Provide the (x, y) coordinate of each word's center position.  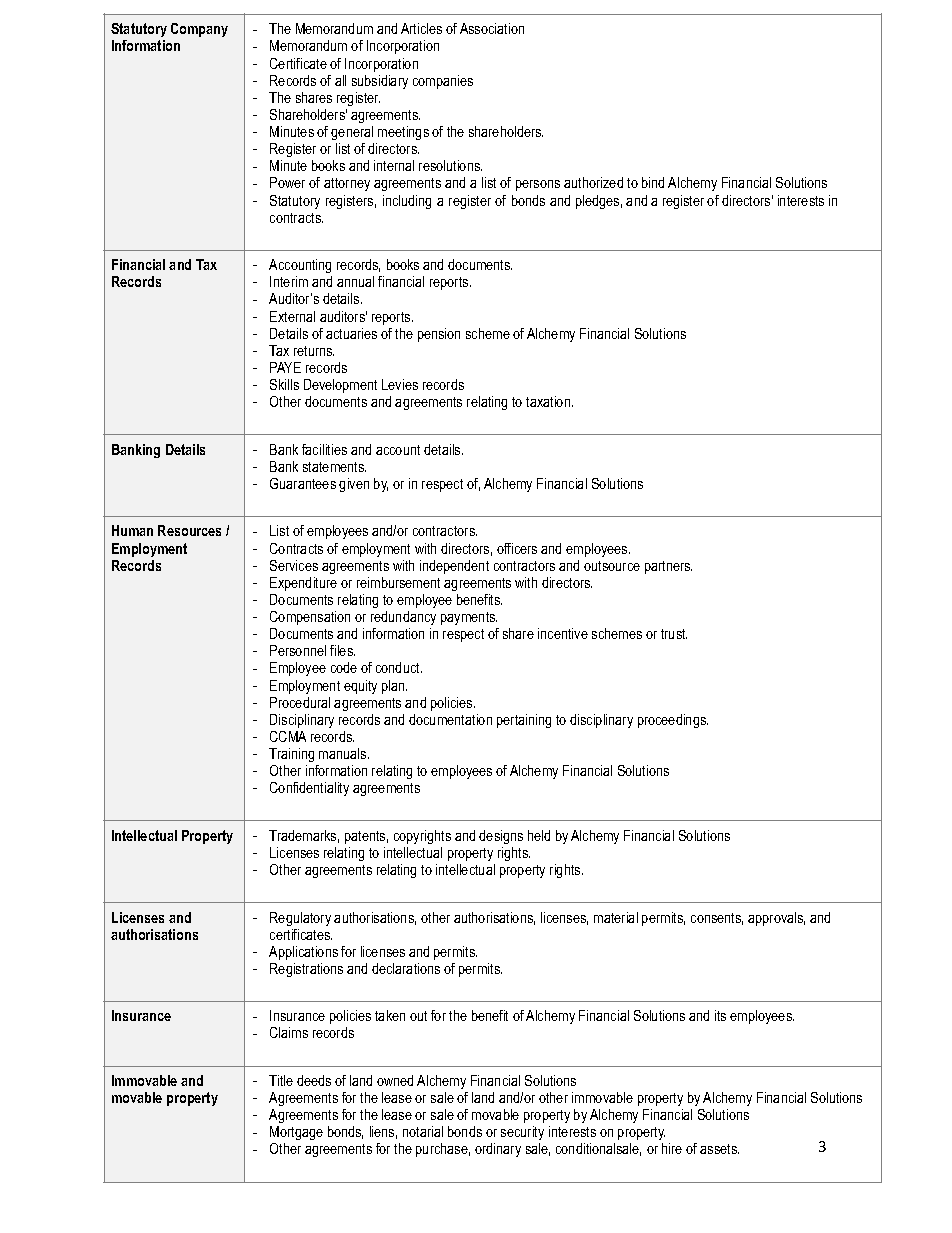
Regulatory (300, 919)
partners (668, 567)
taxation (549, 401)
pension (439, 335)
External (292, 316)
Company (199, 30)
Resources (189, 530)
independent (454, 567)
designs (501, 837)
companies (443, 82)
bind (653, 182)
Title (281, 1080)
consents (717, 919)
